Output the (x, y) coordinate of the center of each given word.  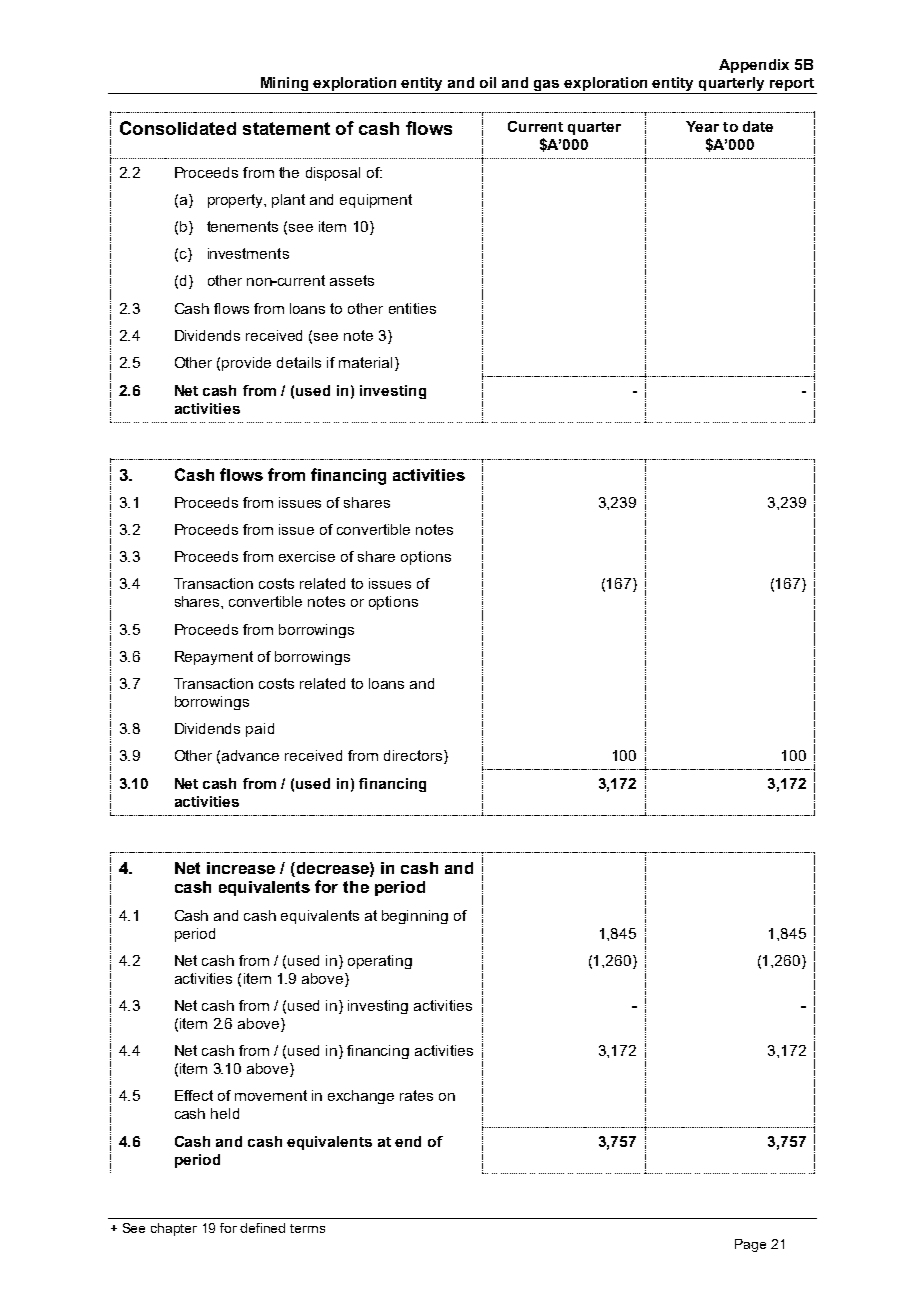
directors (414, 757)
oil (488, 82)
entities (412, 308)
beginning (415, 917)
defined (262, 1228)
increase (241, 868)
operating (380, 962)
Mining (284, 85)
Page (750, 1245)
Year (702, 126)
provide (246, 364)
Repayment (214, 658)
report (792, 86)
